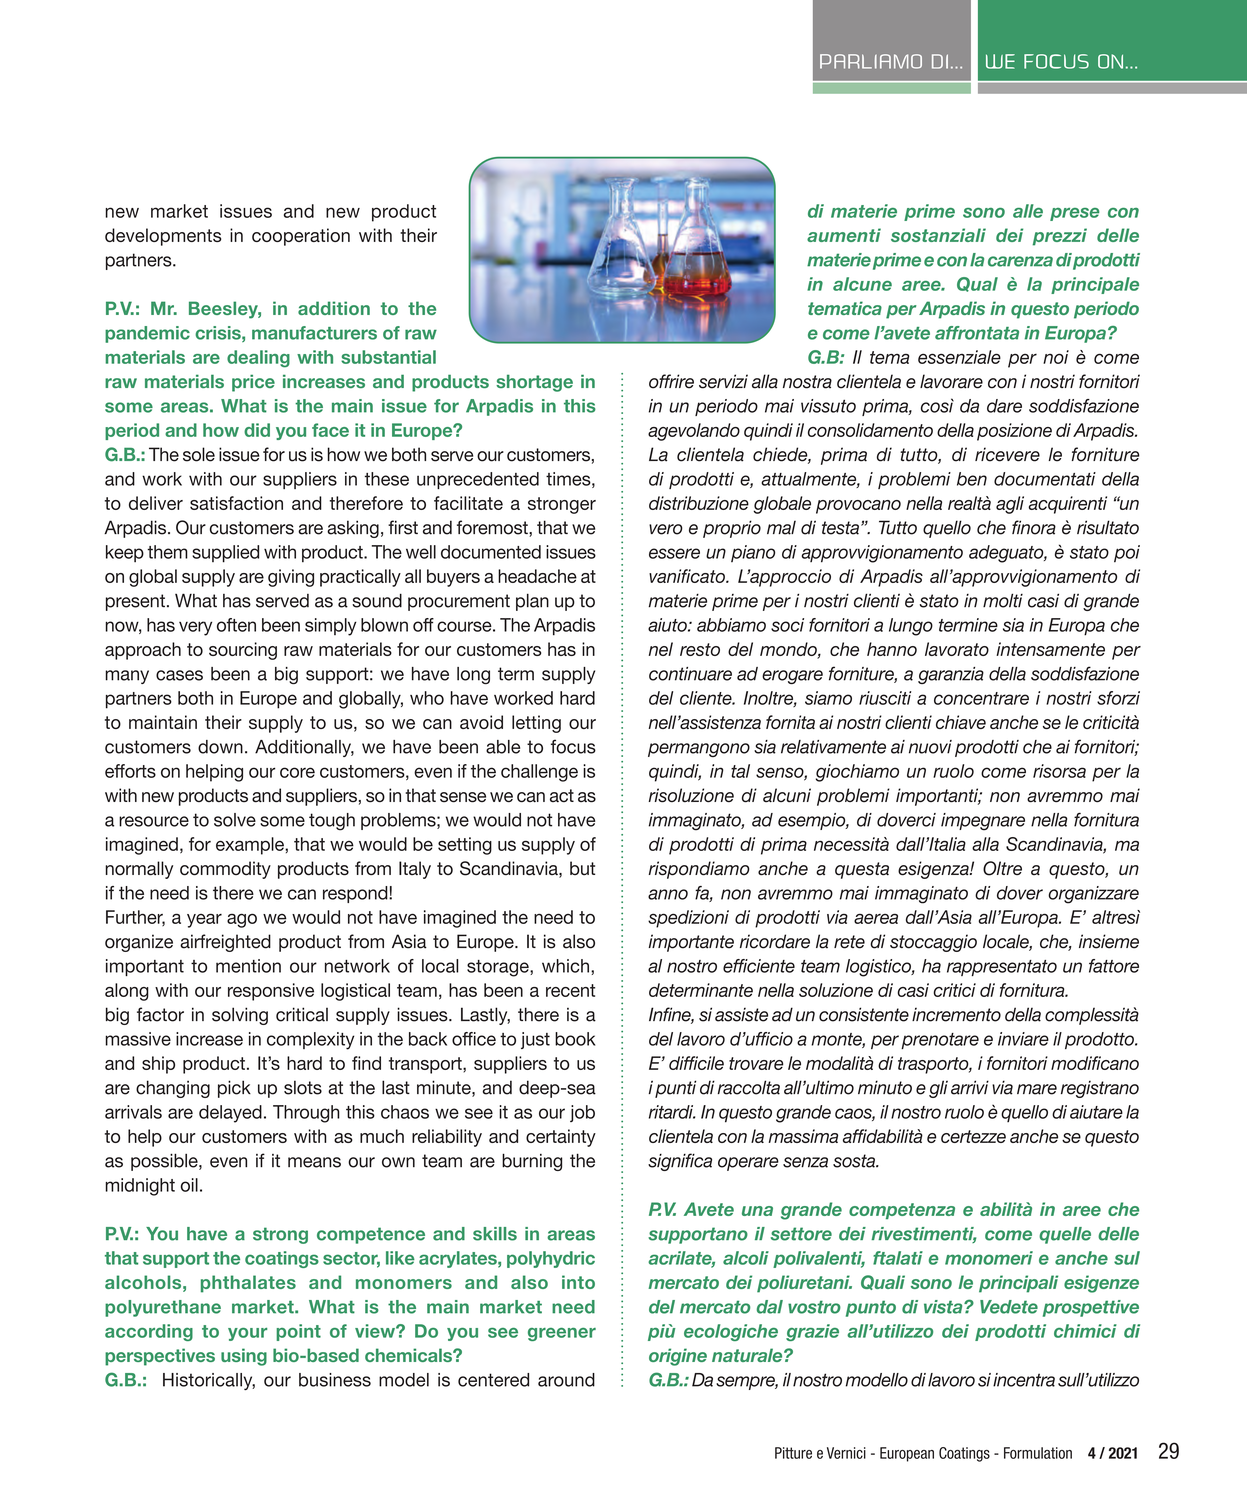 The width and height of the image is (1247, 1512). I want to click on cooperation, so click(301, 237).
